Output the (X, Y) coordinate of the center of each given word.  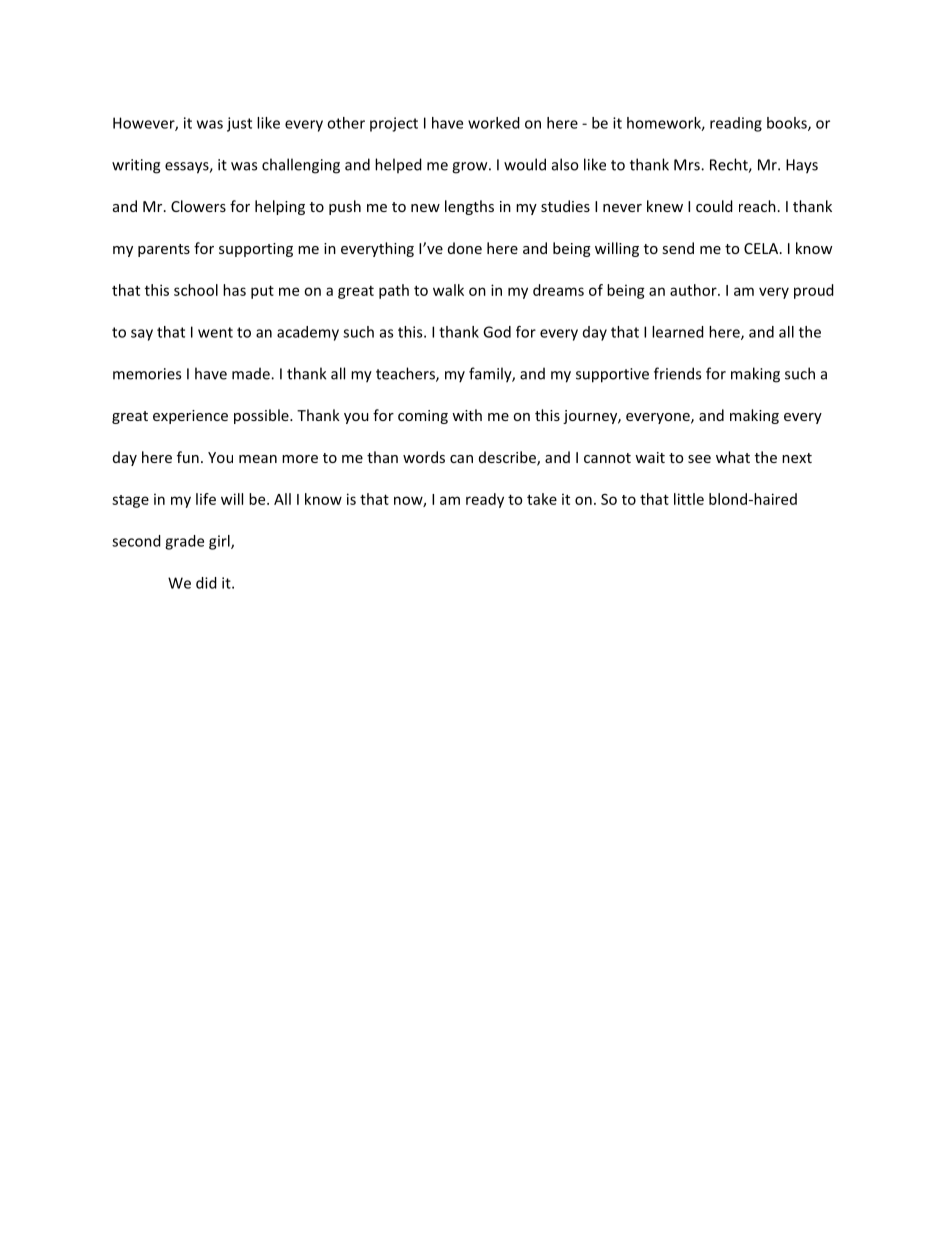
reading (736, 124)
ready (485, 500)
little (689, 499)
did (206, 583)
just (239, 124)
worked (494, 123)
